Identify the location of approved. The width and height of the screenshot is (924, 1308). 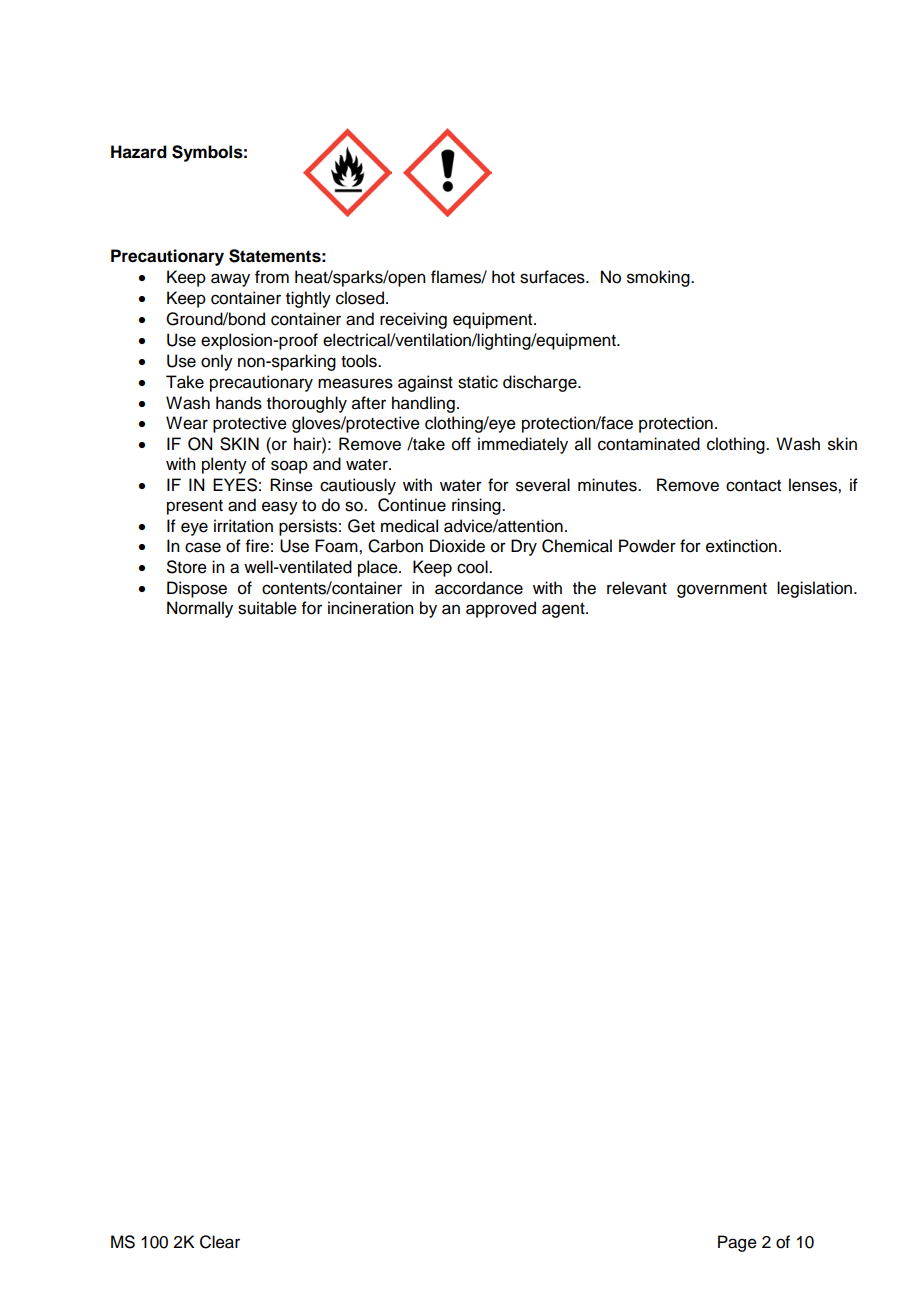
(501, 609).
